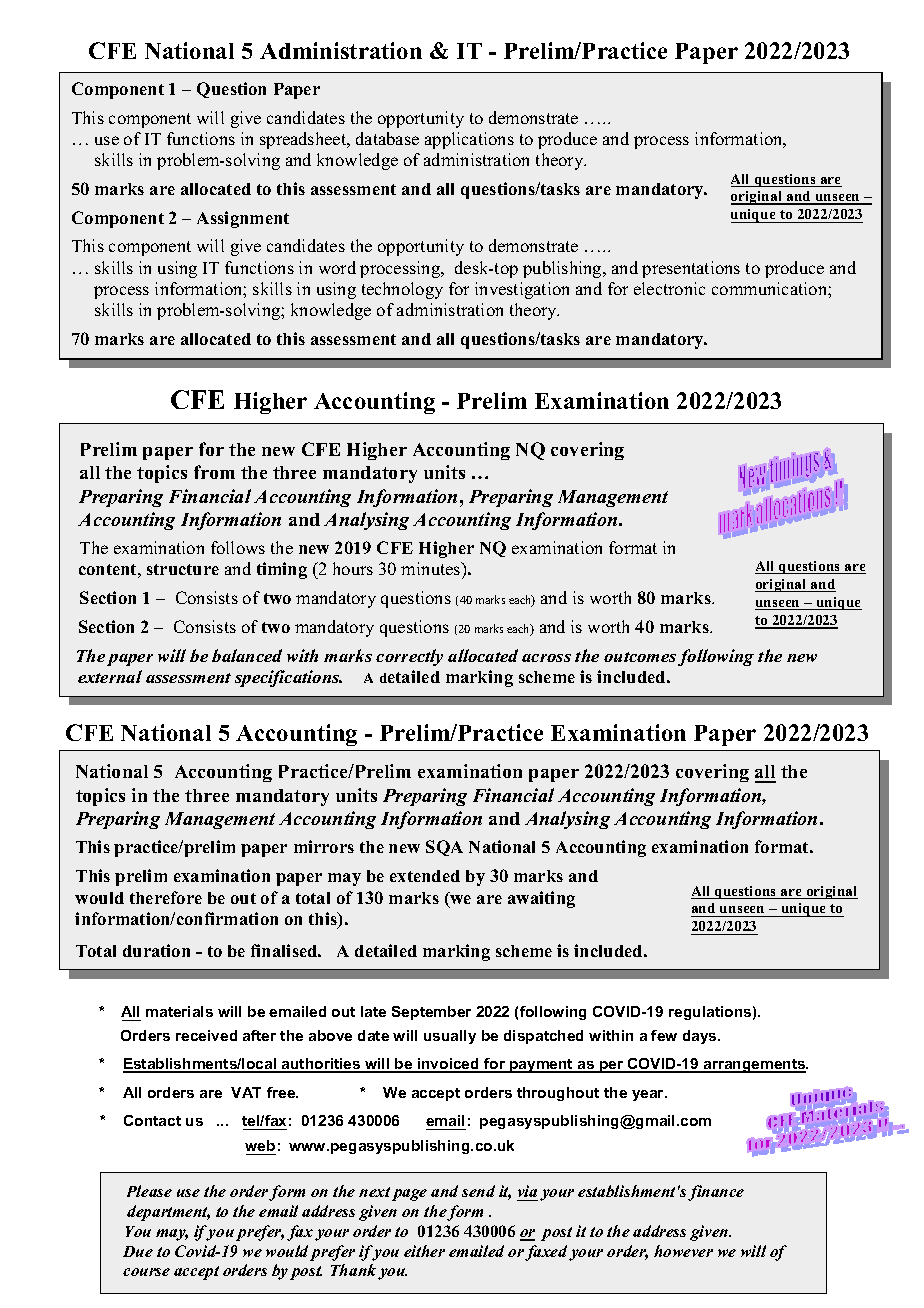 This screenshot has height=1308, width=924. Describe the element at coordinates (409, 657) in the screenshot. I see `correctly` at that location.
